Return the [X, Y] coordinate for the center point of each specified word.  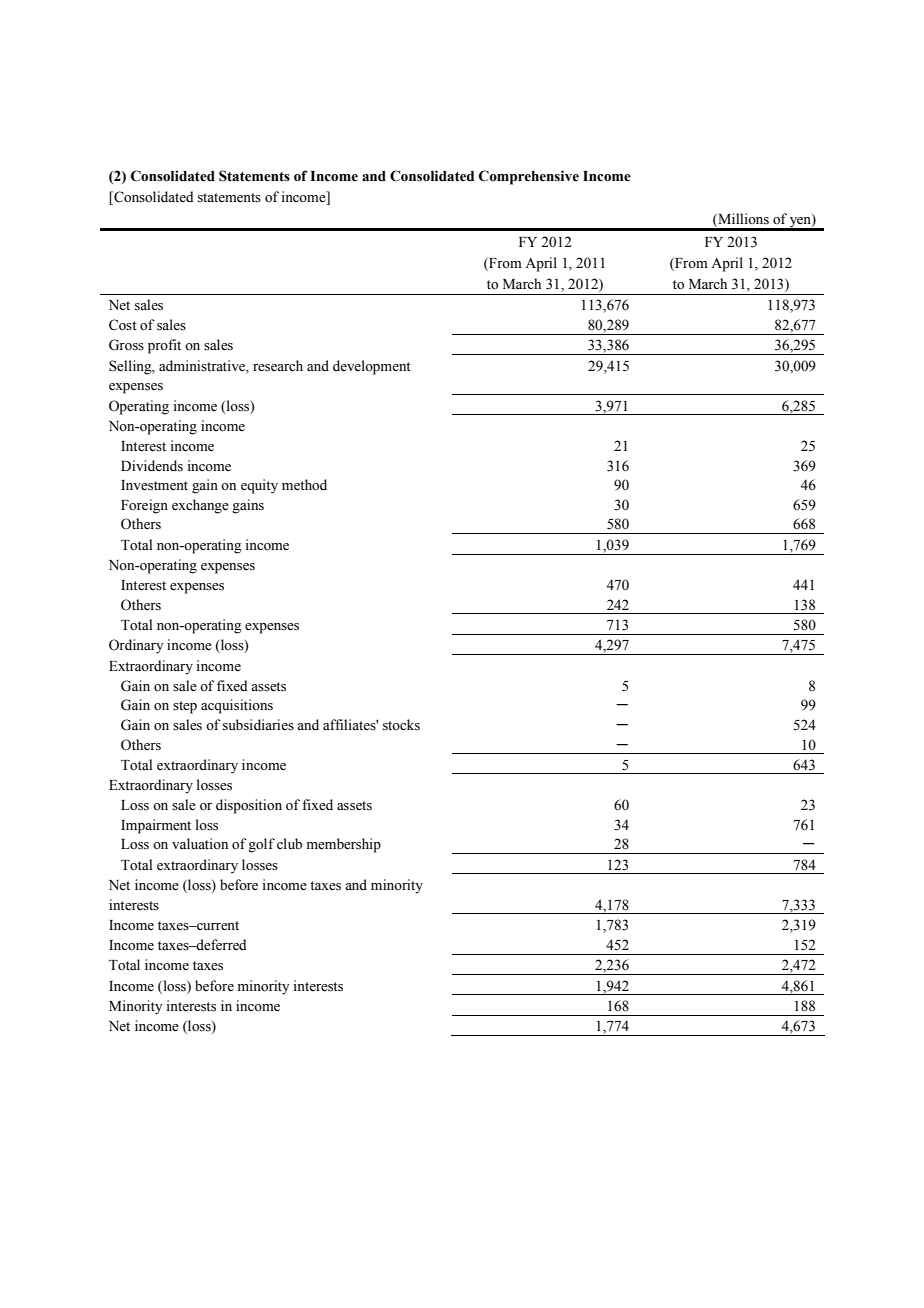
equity [259, 486]
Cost [123, 325]
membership [344, 845]
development [372, 367]
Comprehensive [529, 177]
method [304, 485]
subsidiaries [258, 725]
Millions [742, 219]
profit [164, 346]
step [185, 707]
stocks [401, 725]
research [278, 366]
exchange [200, 506]
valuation [200, 843]
